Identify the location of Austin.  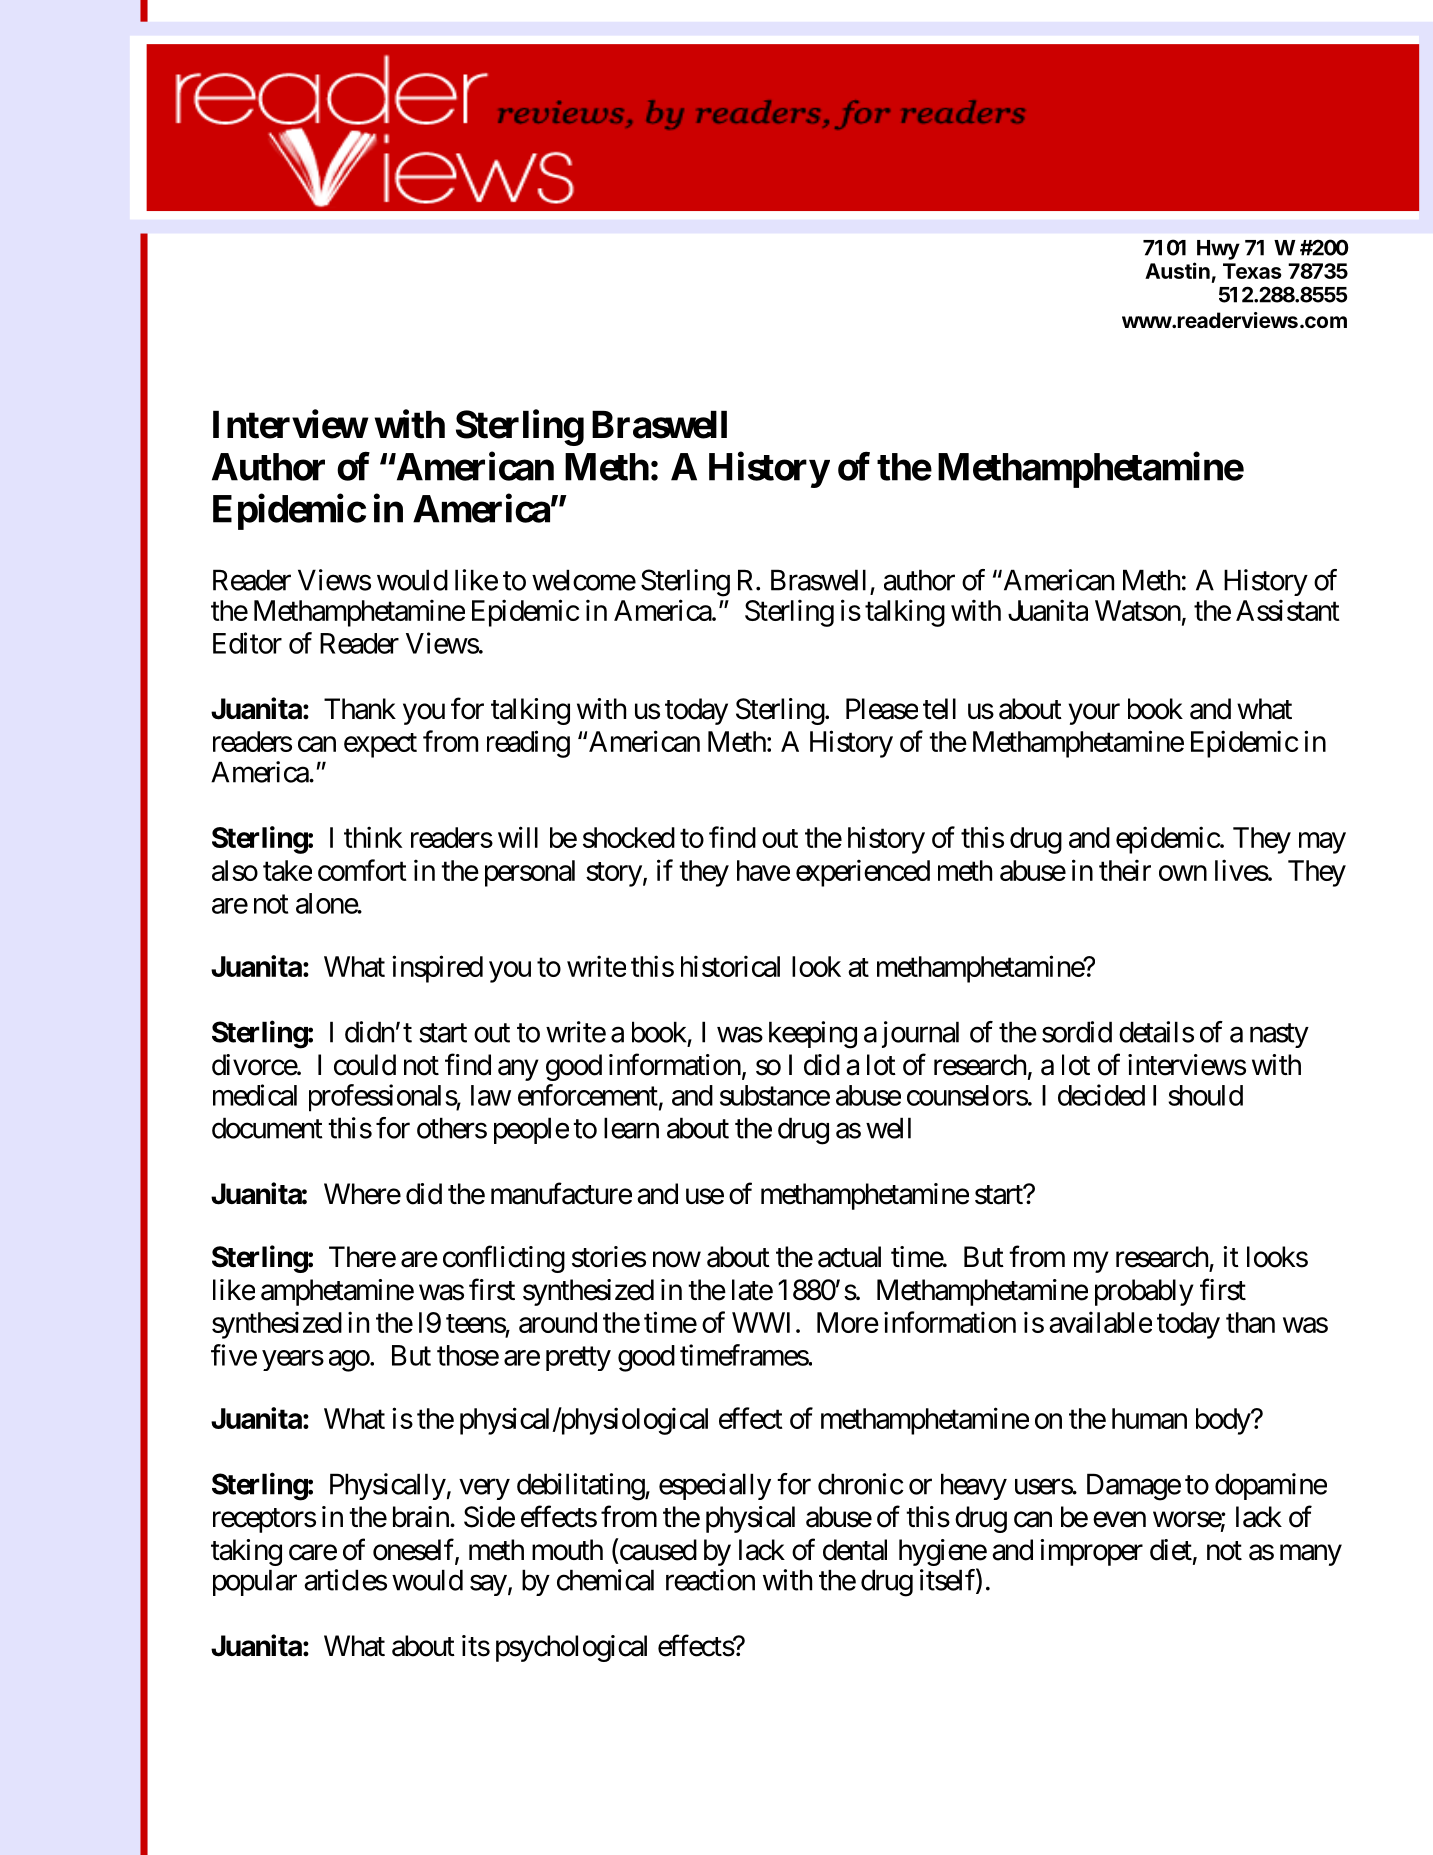
(1177, 270).
